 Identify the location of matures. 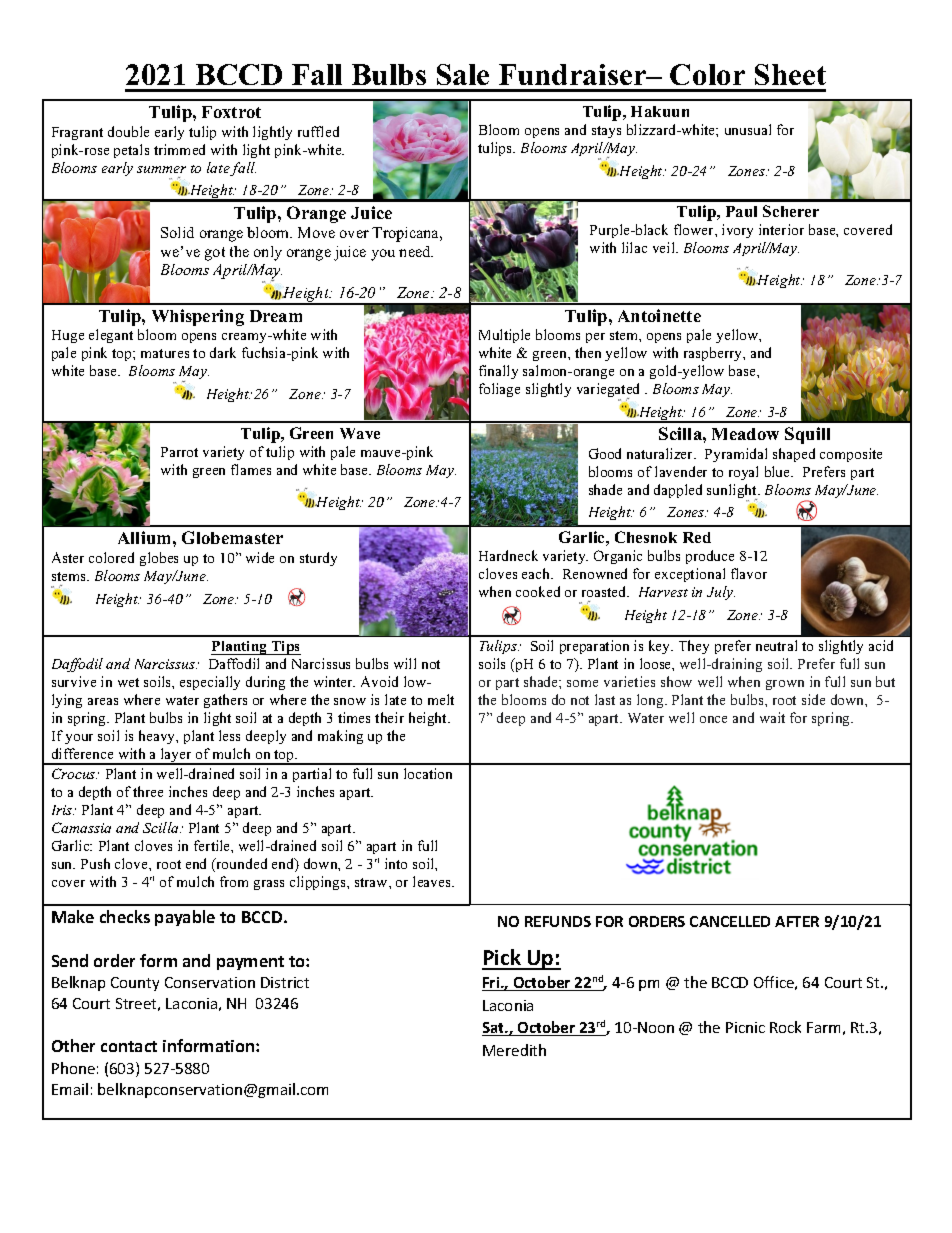
(165, 353).
